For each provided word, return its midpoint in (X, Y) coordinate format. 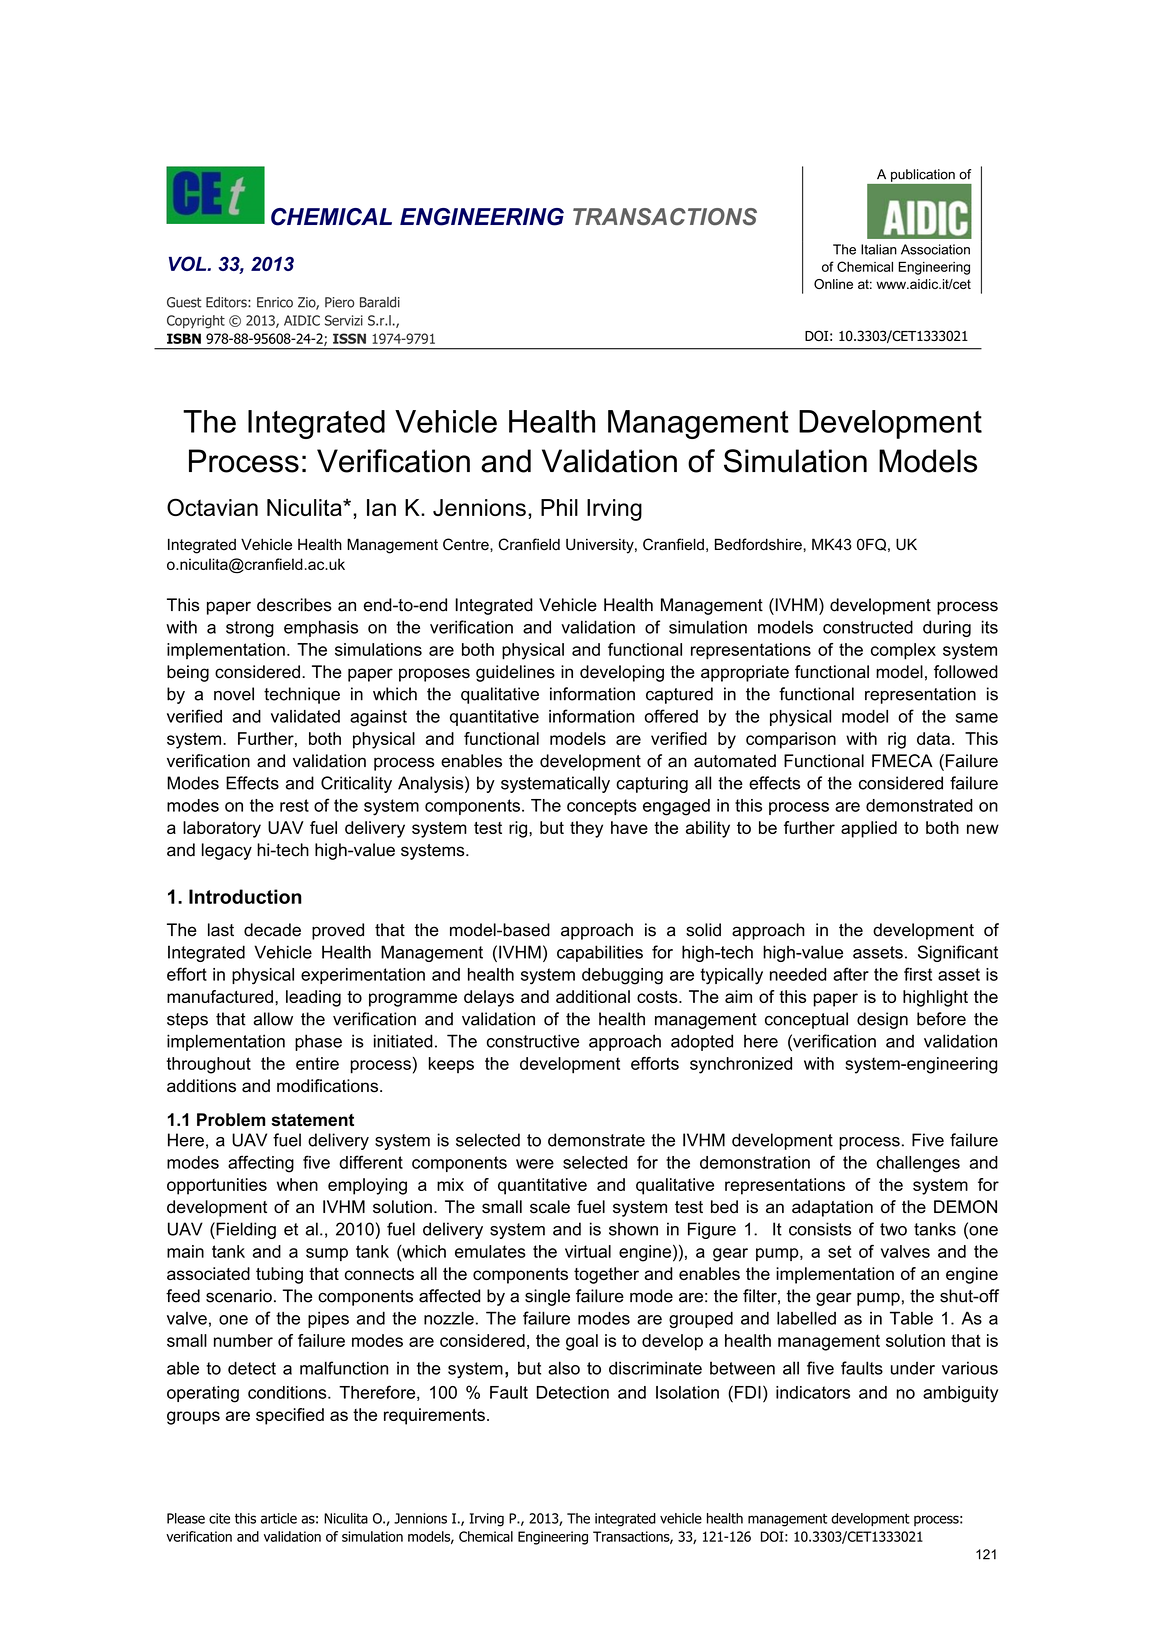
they (586, 829)
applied (869, 829)
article (279, 1518)
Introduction (245, 896)
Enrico (275, 302)
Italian (879, 249)
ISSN (349, 338)
